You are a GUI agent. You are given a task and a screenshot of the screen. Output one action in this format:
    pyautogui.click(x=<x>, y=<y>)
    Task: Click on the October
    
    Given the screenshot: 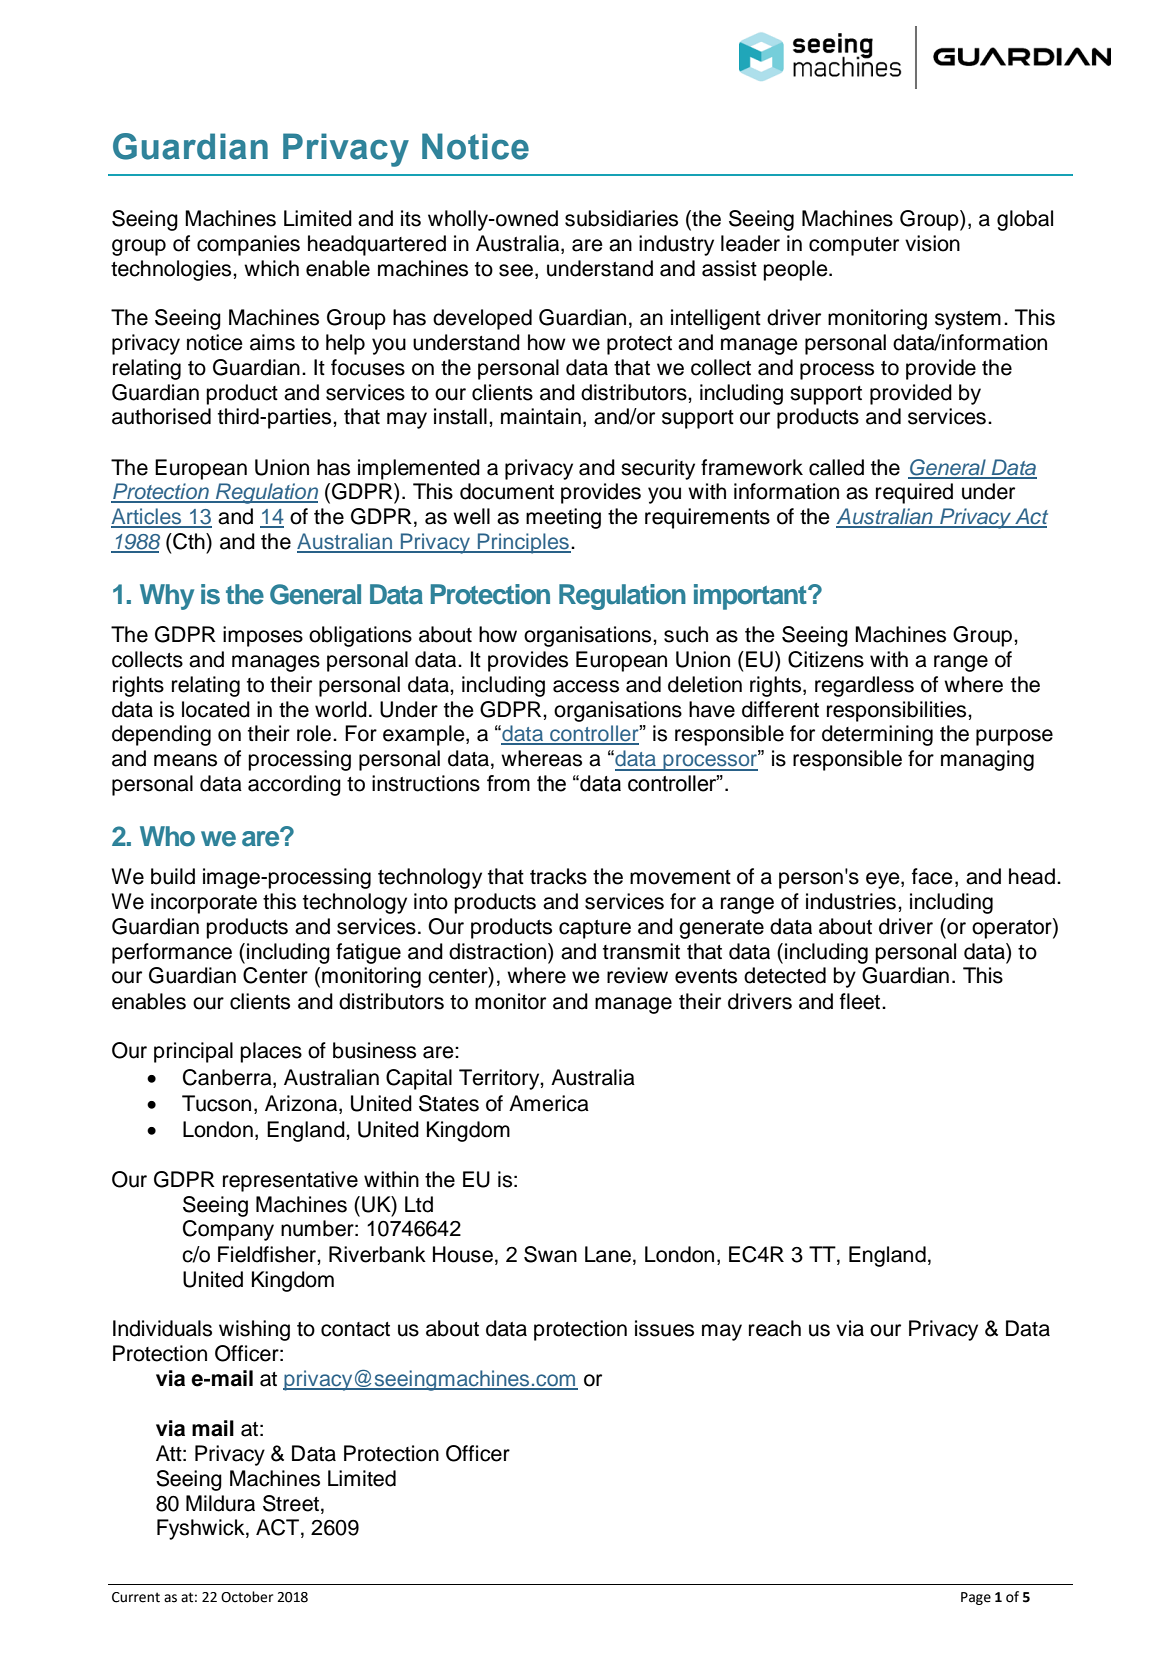 What is the action you would take?
    pyautogui.click(x=247, y=1597)
